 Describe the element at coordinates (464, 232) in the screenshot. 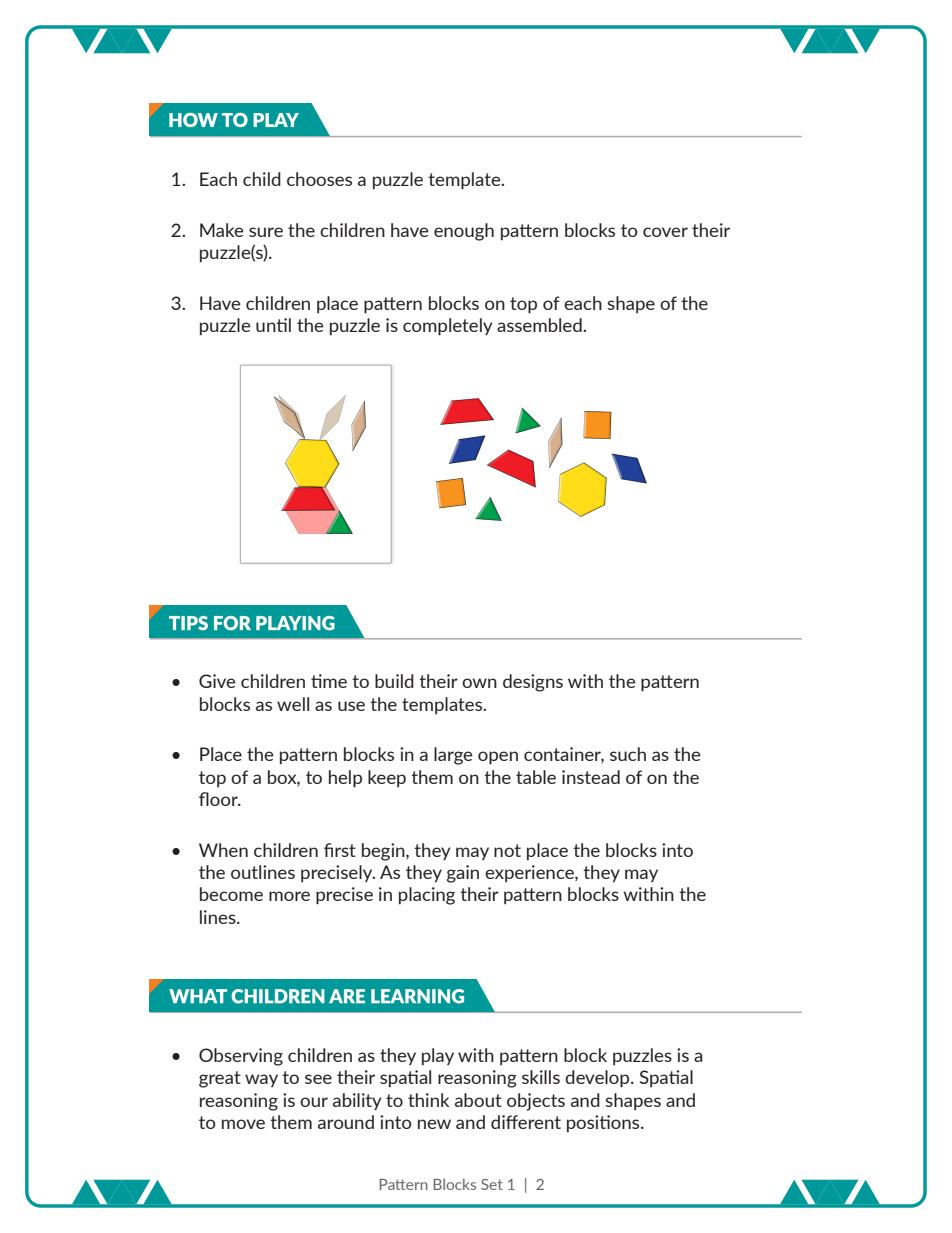

I see `enough` at that location.
